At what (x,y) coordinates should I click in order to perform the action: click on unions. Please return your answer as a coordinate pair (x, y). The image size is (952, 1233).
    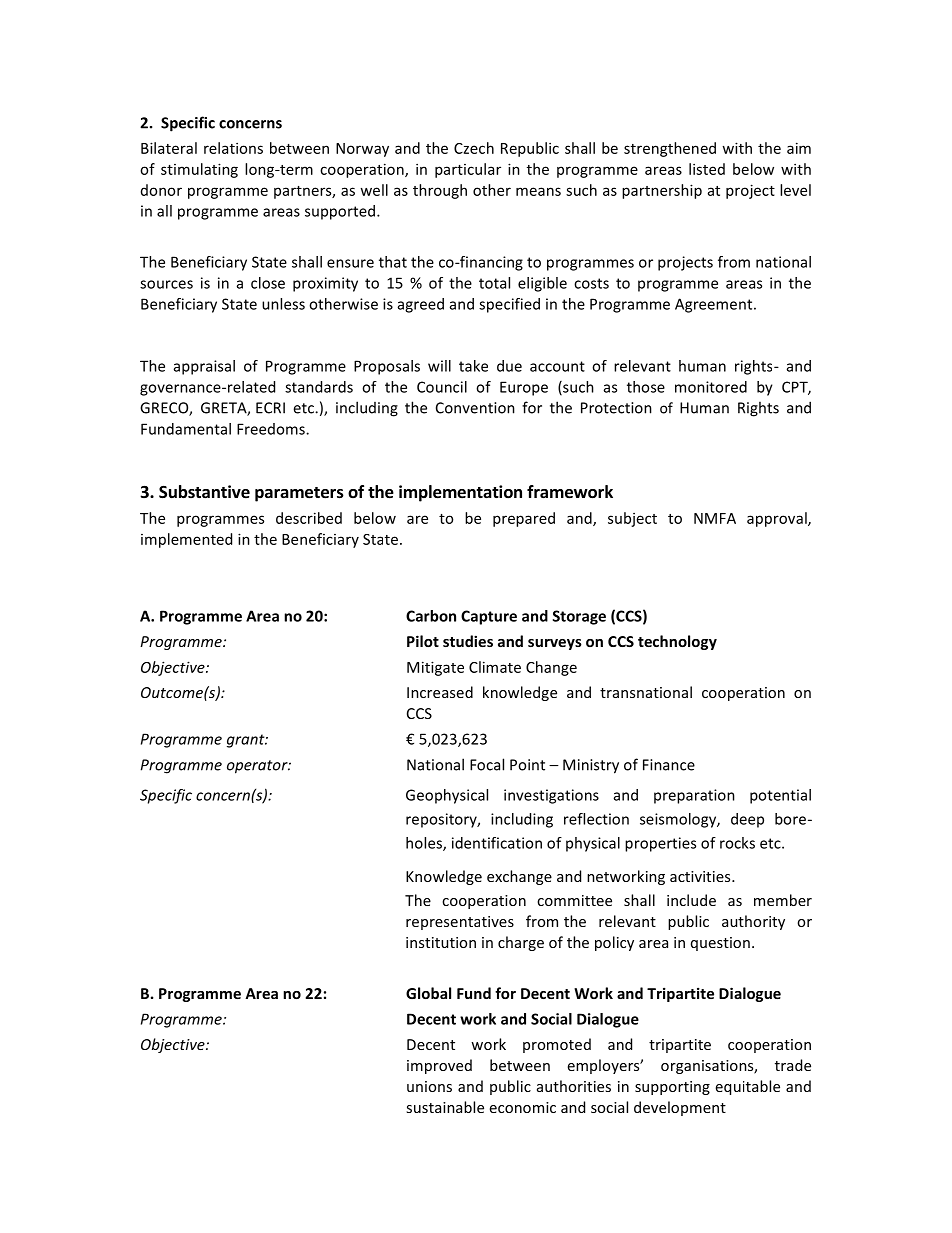
    Looking at the image, I should click on (429, 1086).
